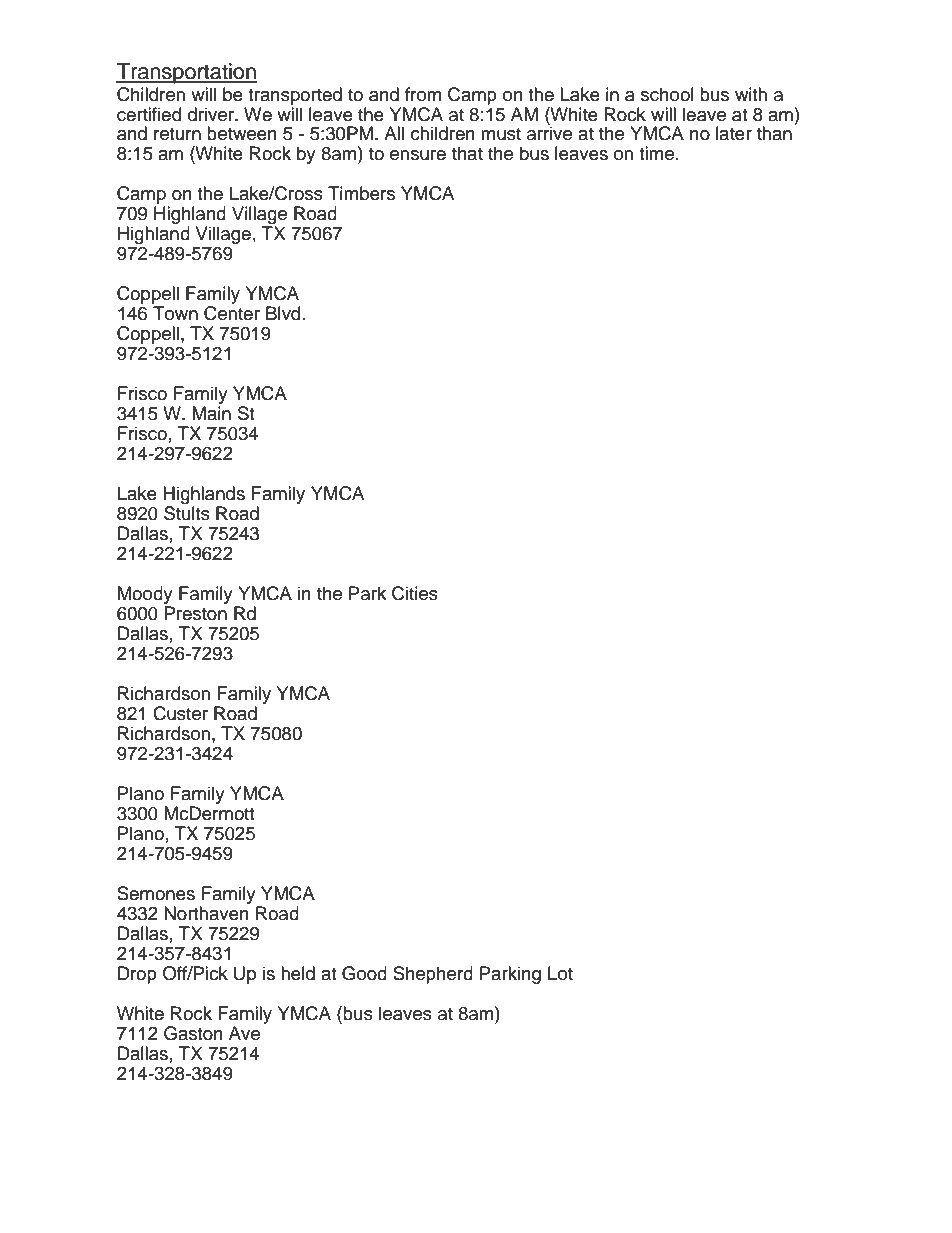  I want to click on from, so click(423, 94).
